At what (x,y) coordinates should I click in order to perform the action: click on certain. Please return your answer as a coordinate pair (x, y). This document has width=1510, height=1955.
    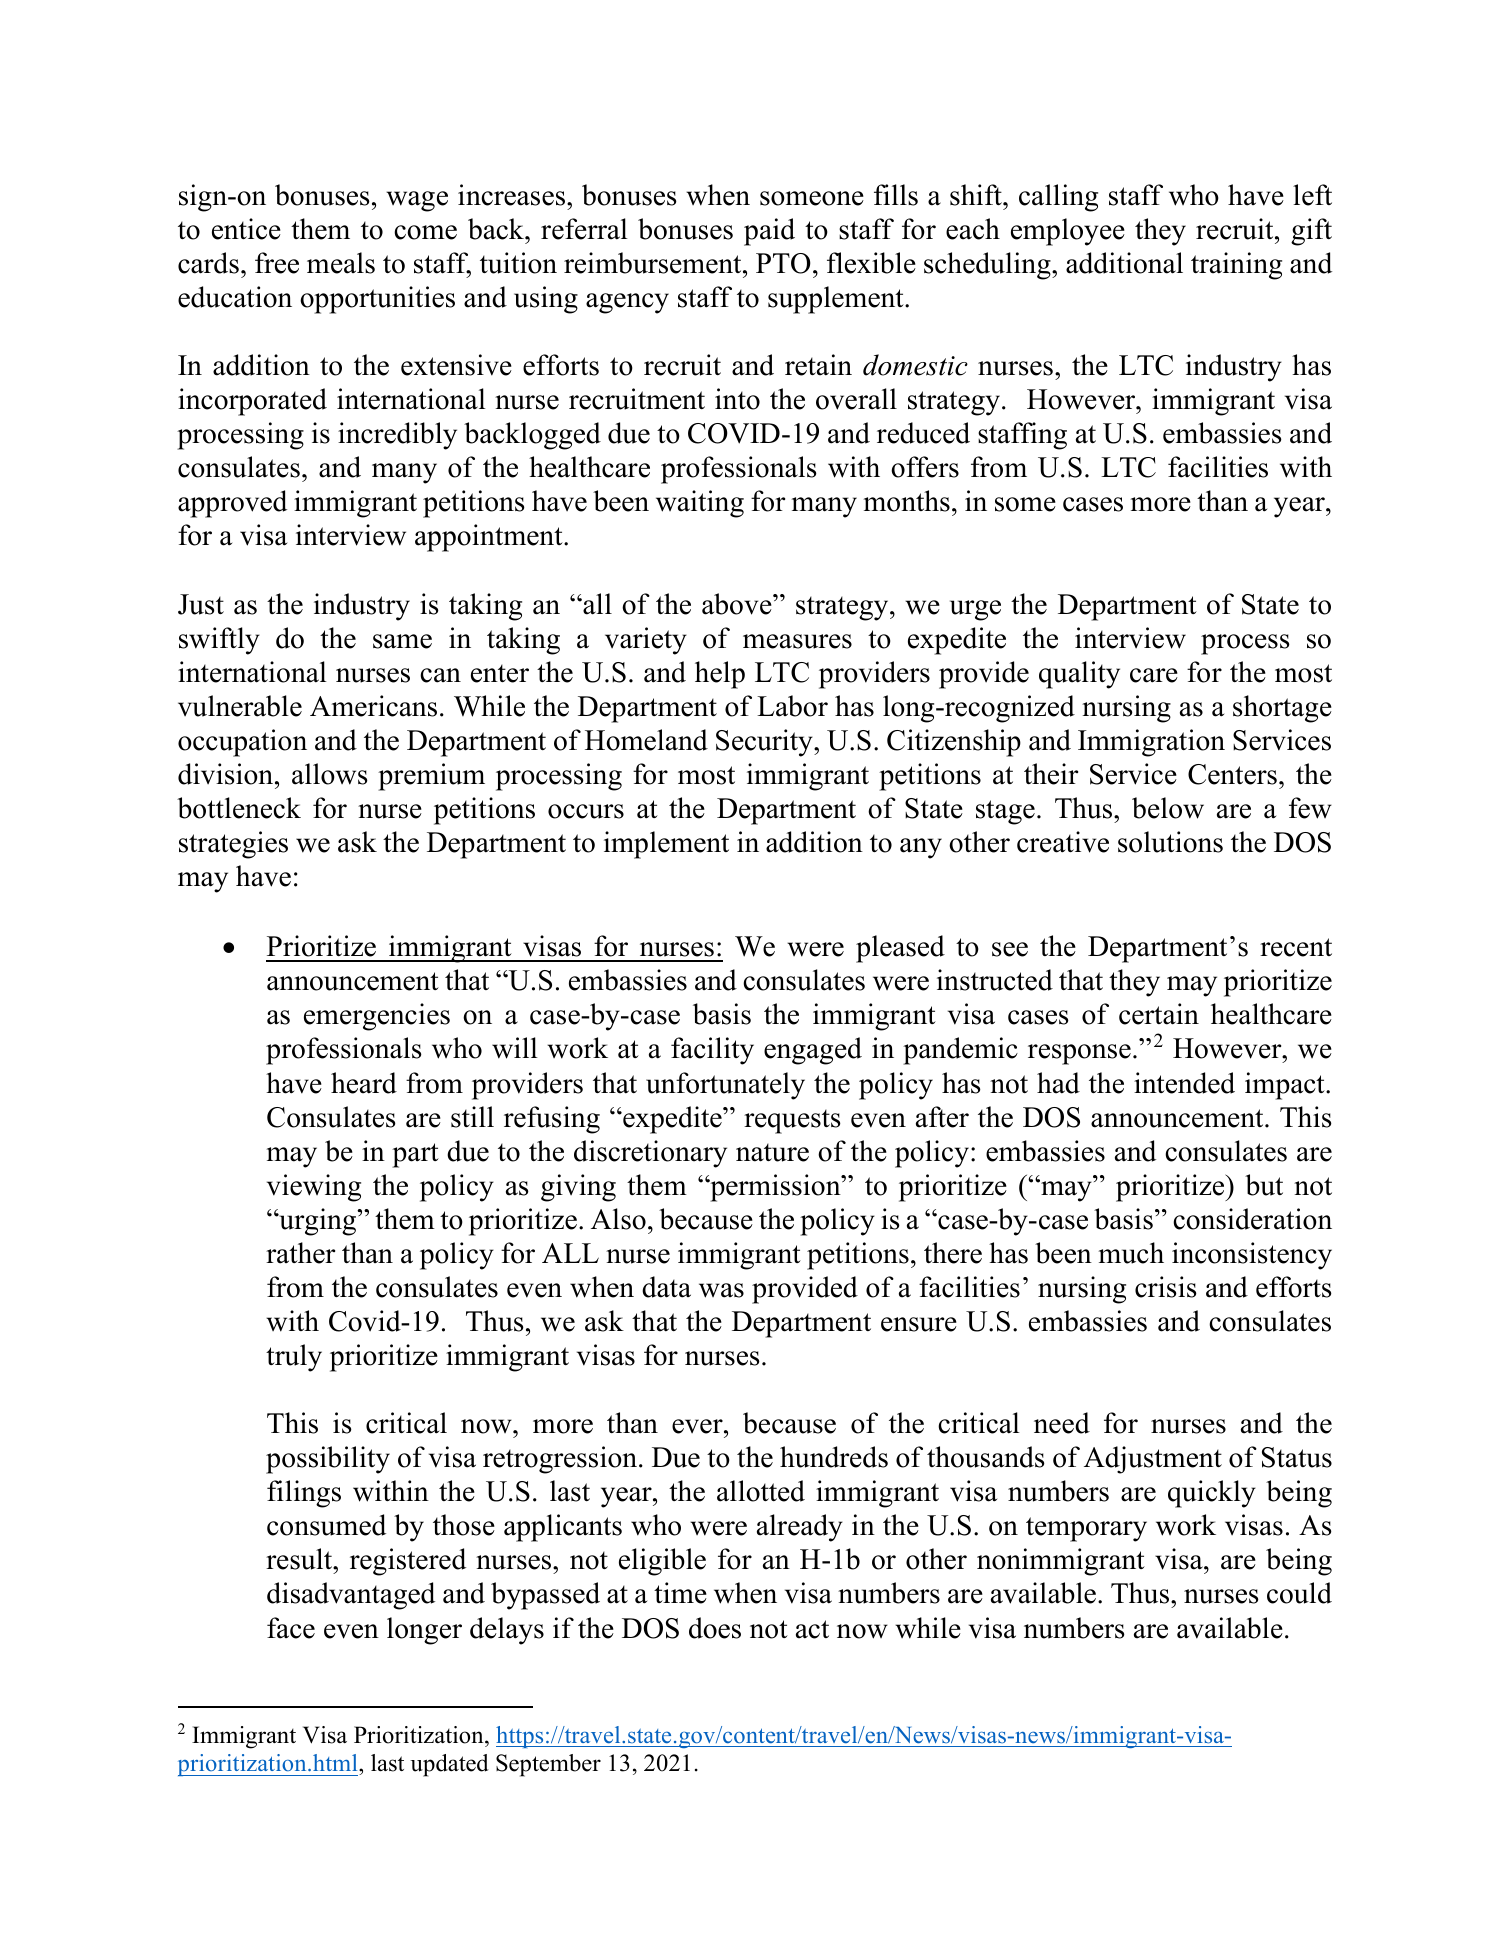
    Looking at the image, I should click on (1159, 1014).
